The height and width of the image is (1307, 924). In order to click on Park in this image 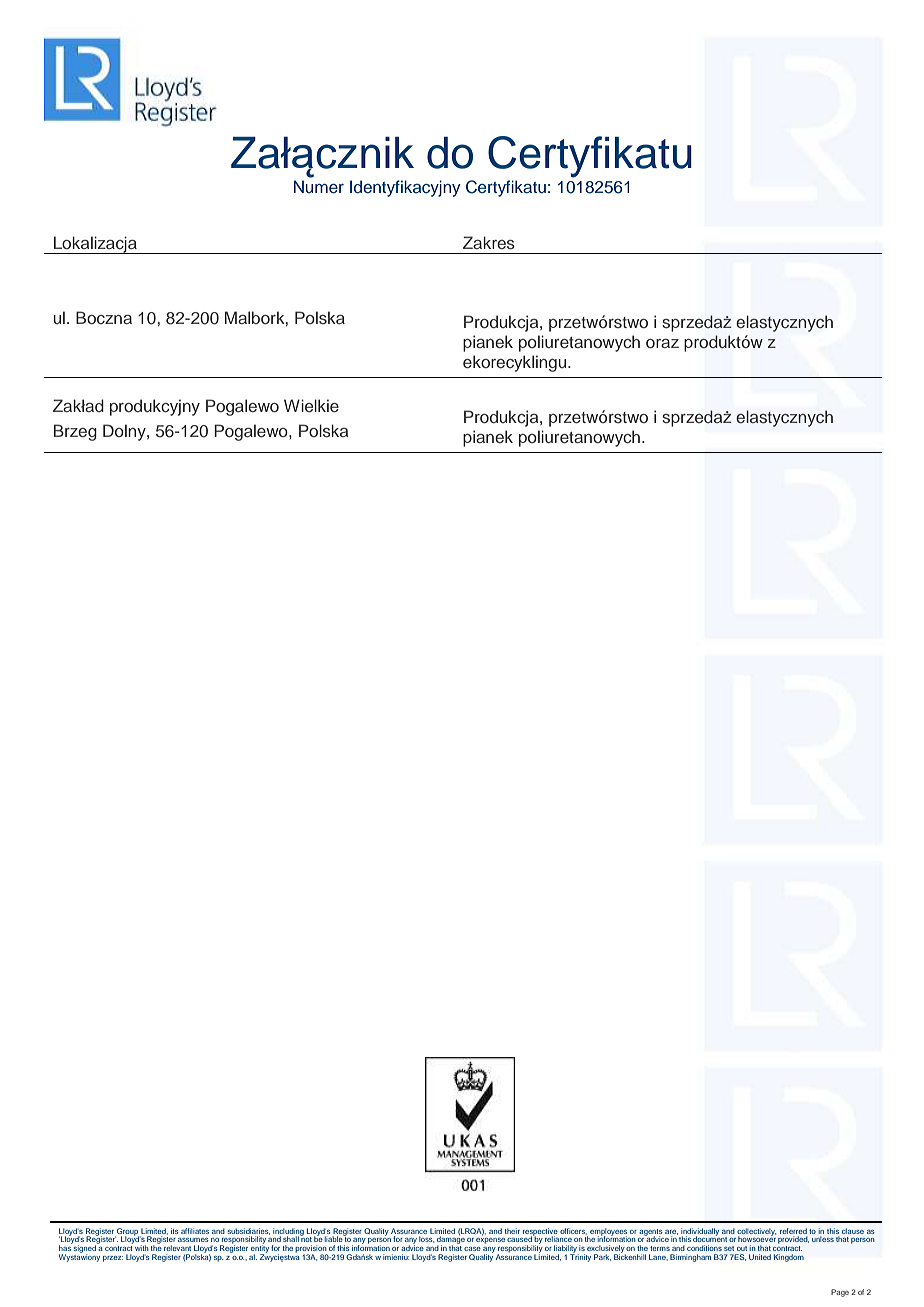, I will do `click(602, 1257)`.
